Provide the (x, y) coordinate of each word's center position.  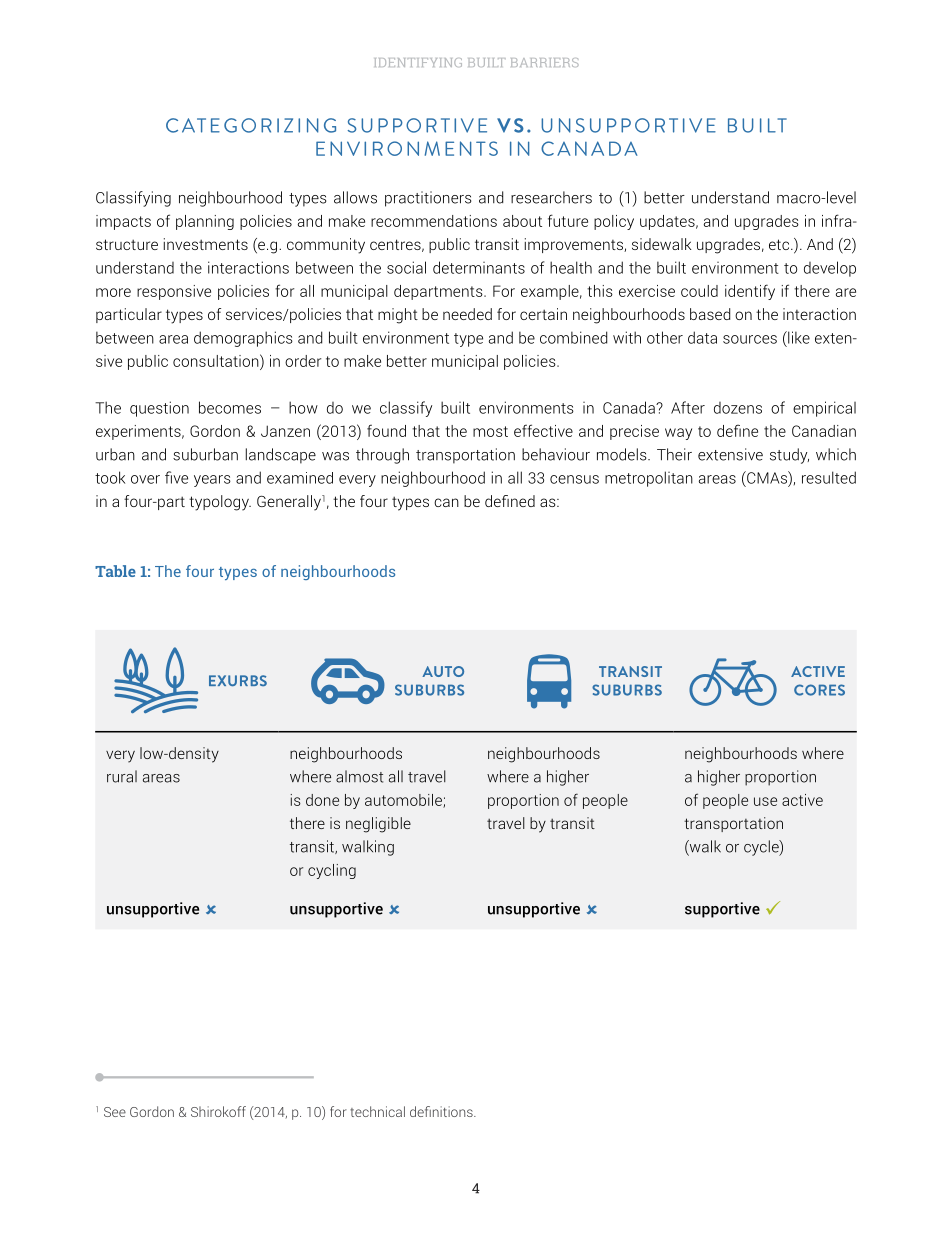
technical (377, 1111)
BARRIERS (545, 62)
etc (780, 244)
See (115, 1112)
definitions (442, 1111)
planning (205, 222)
